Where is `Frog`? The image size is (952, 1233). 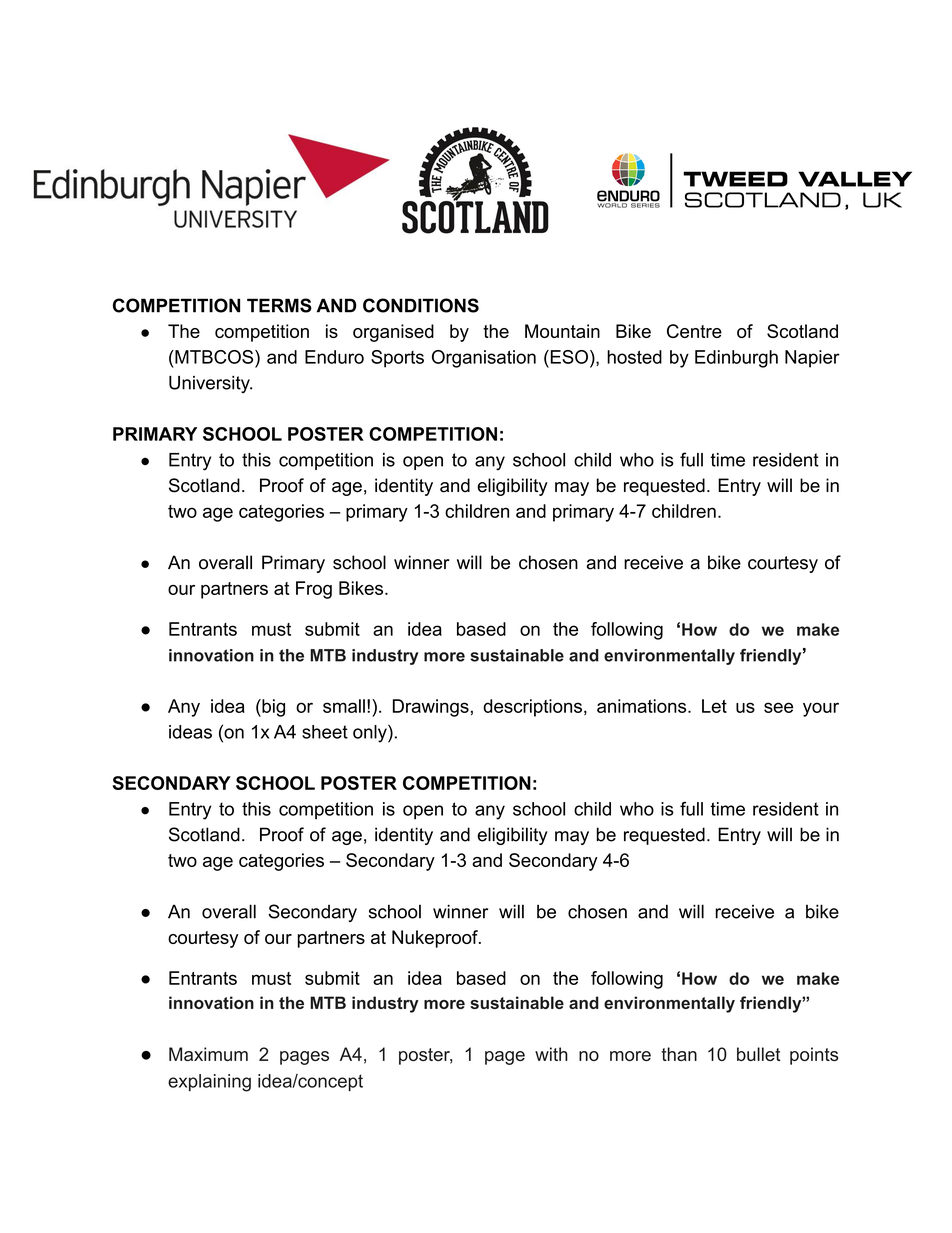 Frog is located at coordinates (314, 590).
